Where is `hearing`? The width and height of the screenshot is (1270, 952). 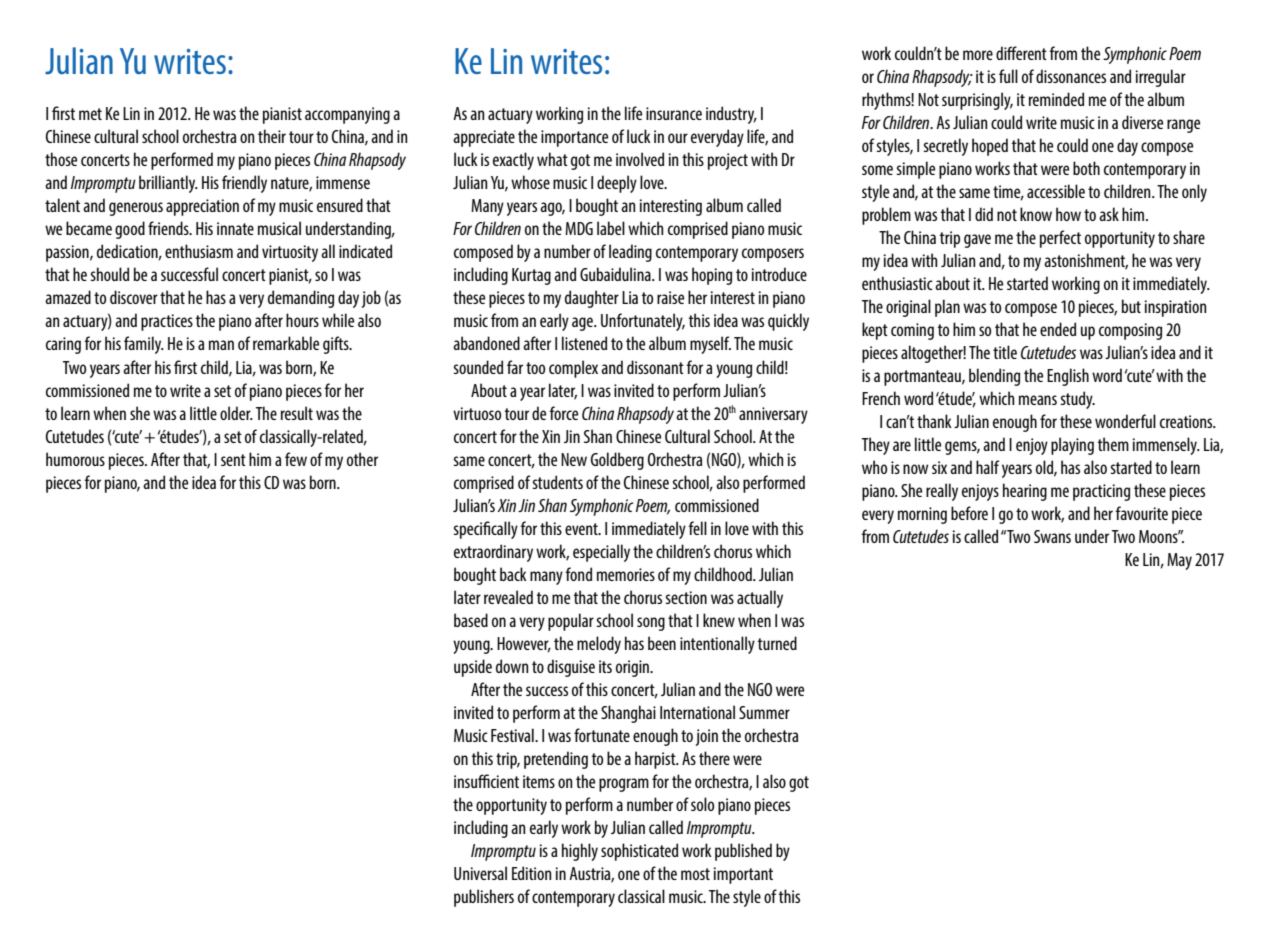 hearing is located at coordinates (1025, 492).
